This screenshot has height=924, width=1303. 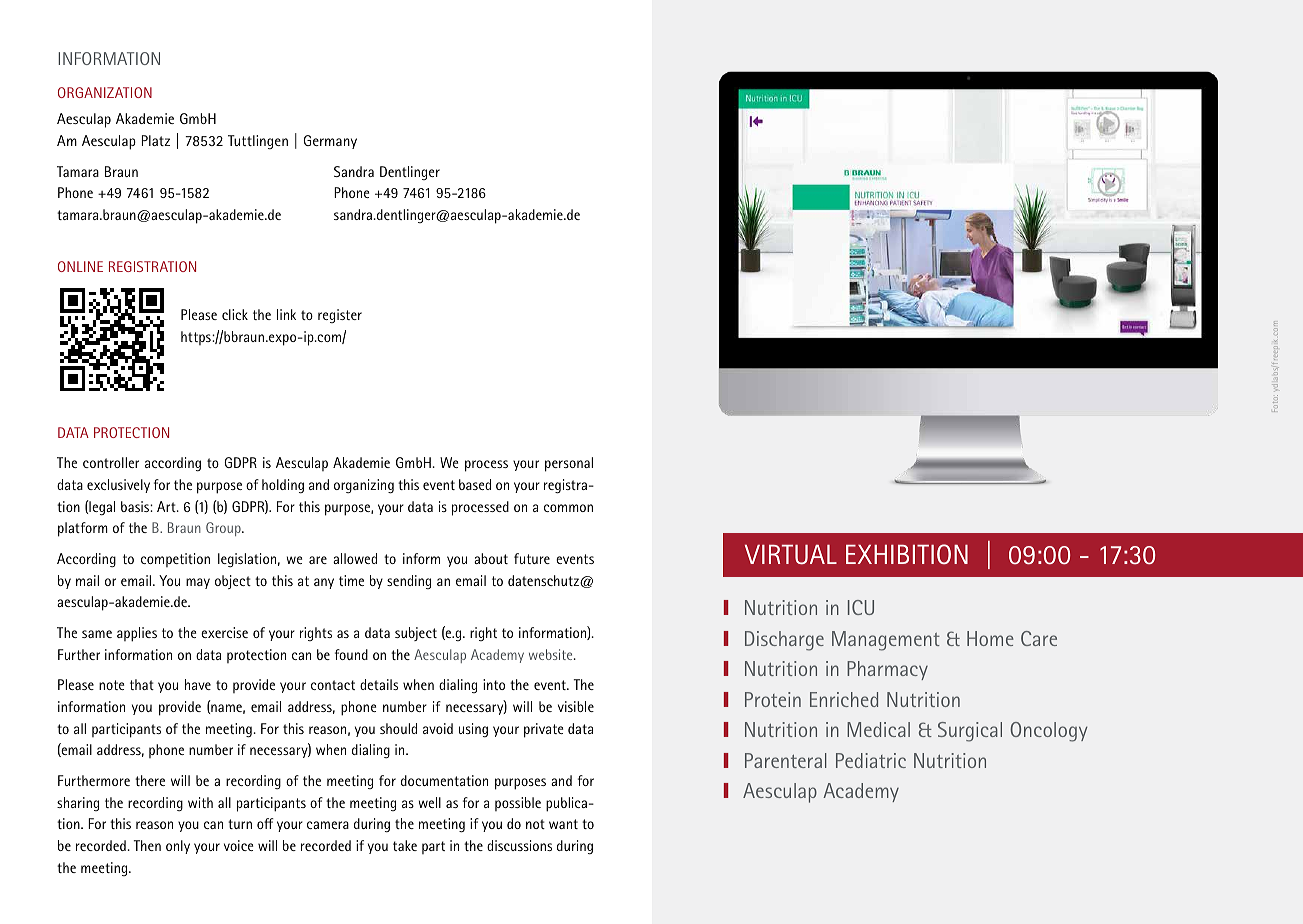 What do you see at coordinates (330, 142) in the screenshot?
I see `Germany` at bounding box center [330, 142].
